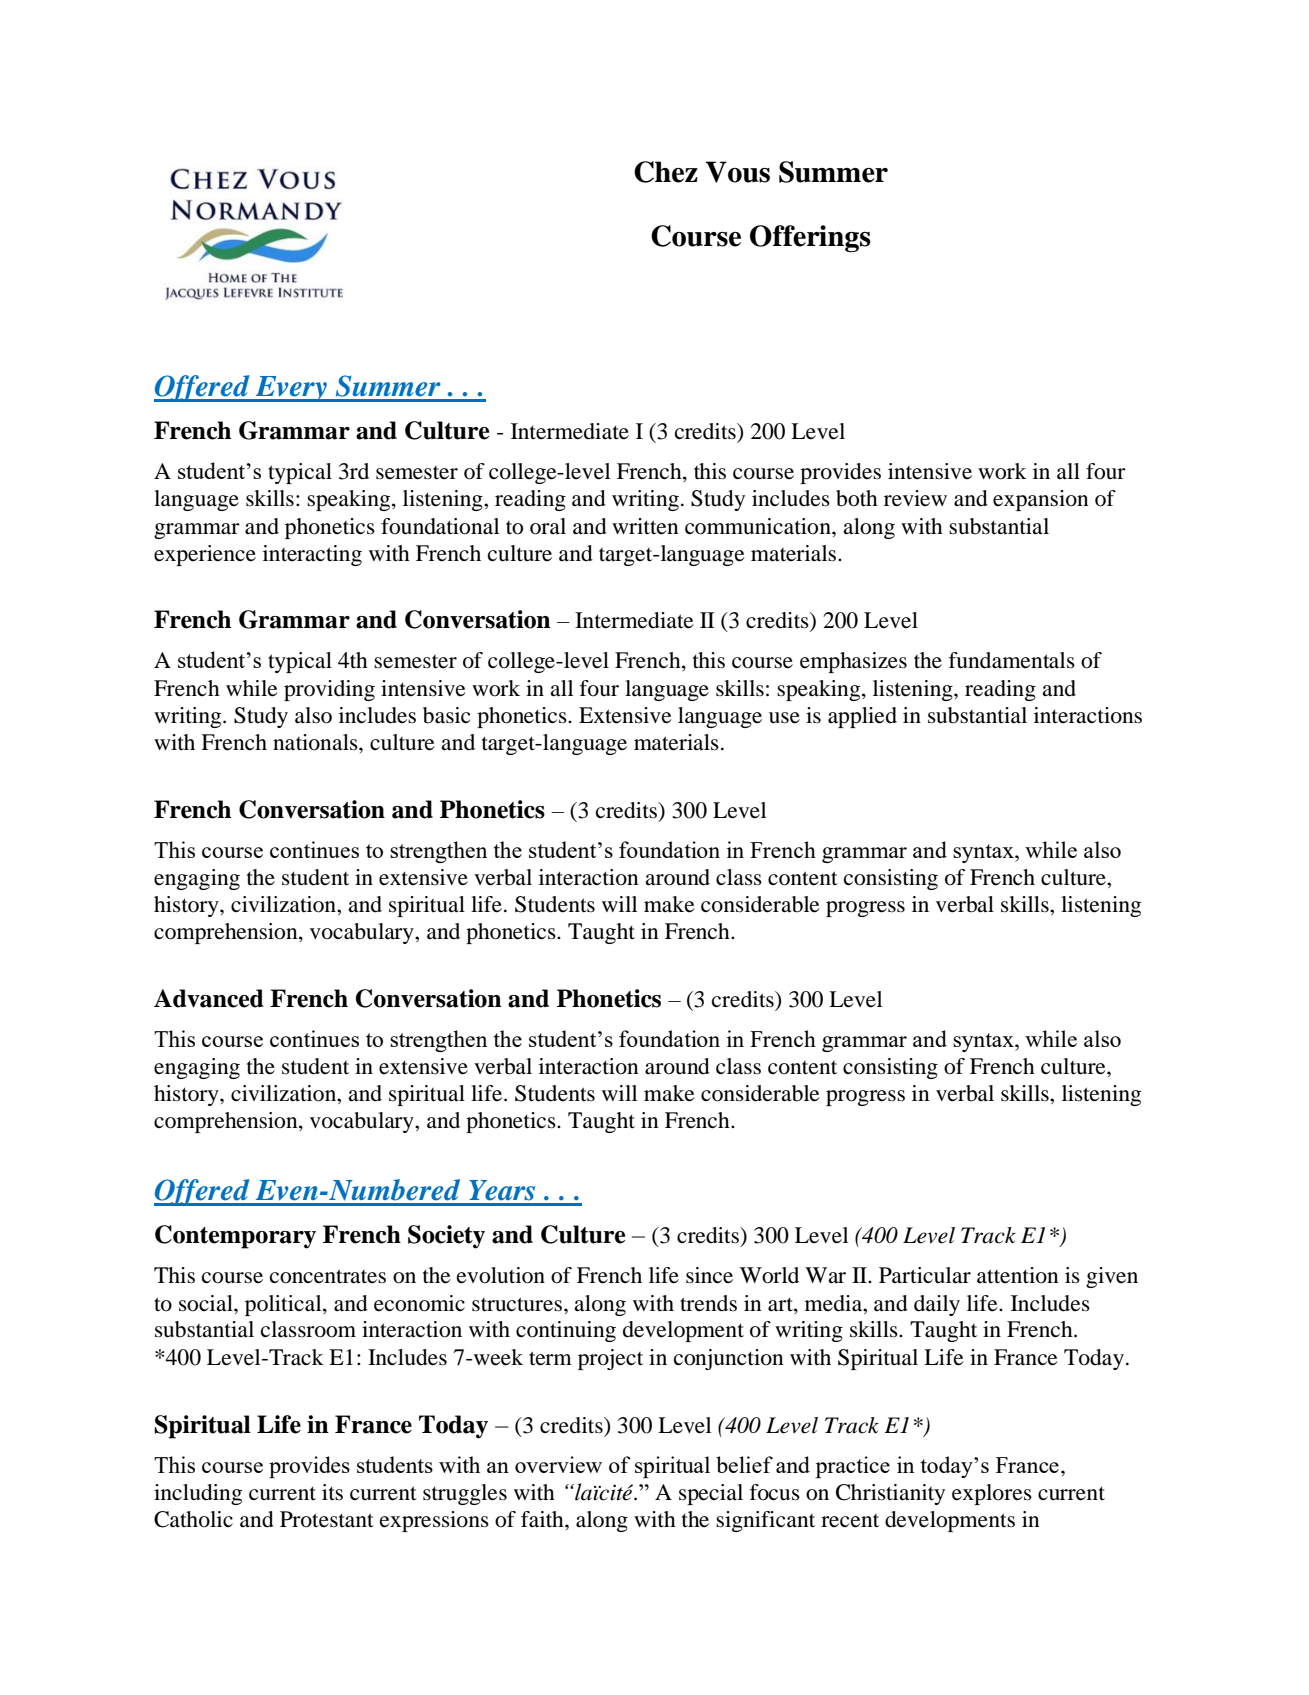 This screenshot has height=1695, width=1309. Describe the element at coordinates (711, 1494) in the screenshot. I see `special` at that location.
